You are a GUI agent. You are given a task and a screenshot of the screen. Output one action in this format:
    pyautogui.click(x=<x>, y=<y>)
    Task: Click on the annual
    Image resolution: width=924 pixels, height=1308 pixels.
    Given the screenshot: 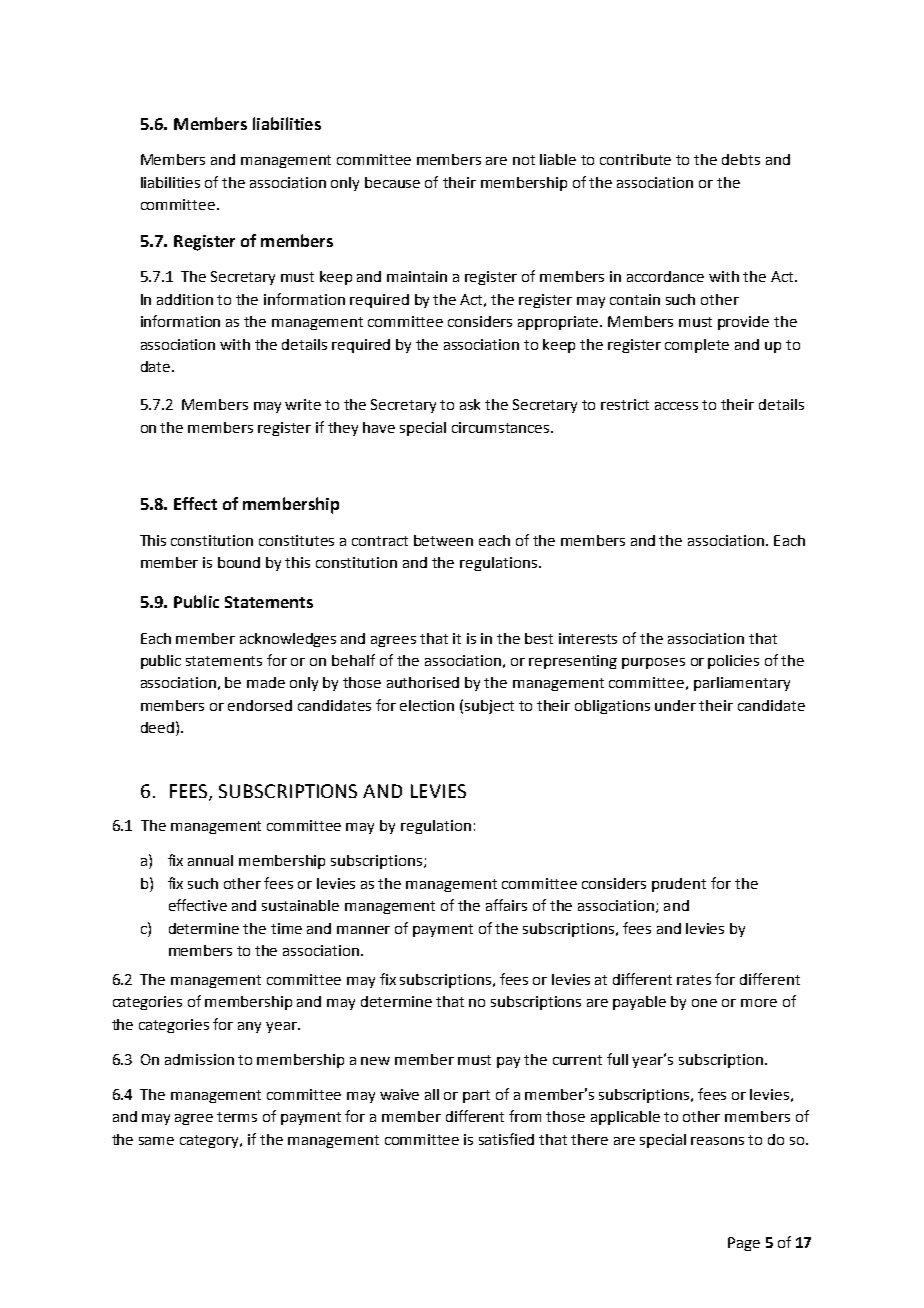 What is the action you would take?
    pyautogui.click(x=210, y=860)
